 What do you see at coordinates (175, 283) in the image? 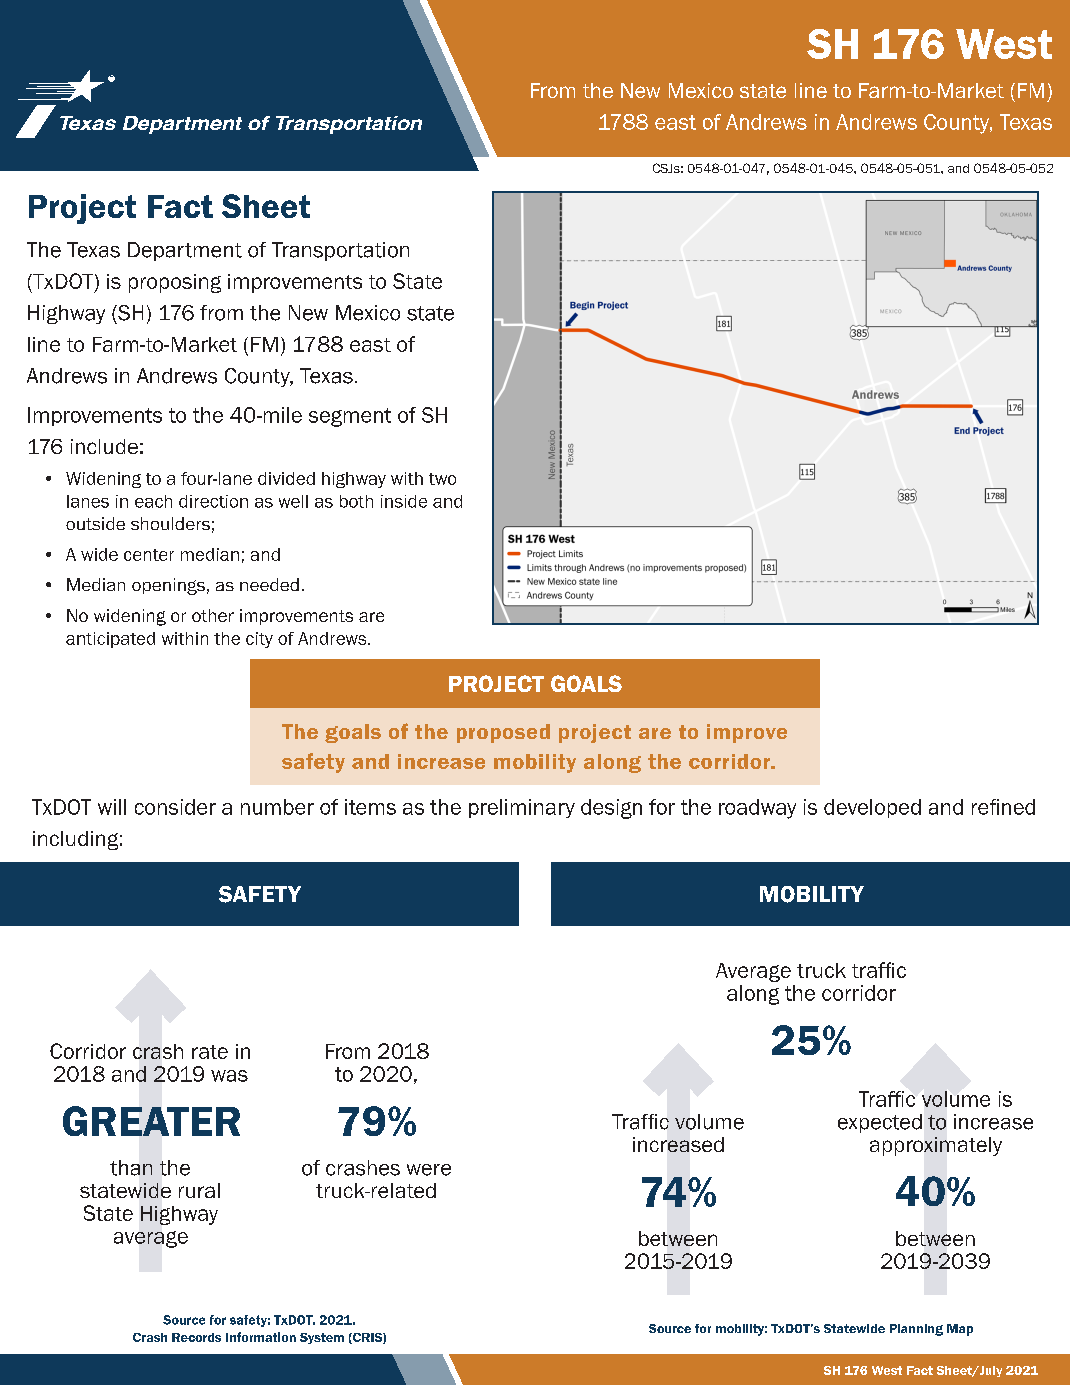
I see `proposing` at bounding box center [175, 283].
